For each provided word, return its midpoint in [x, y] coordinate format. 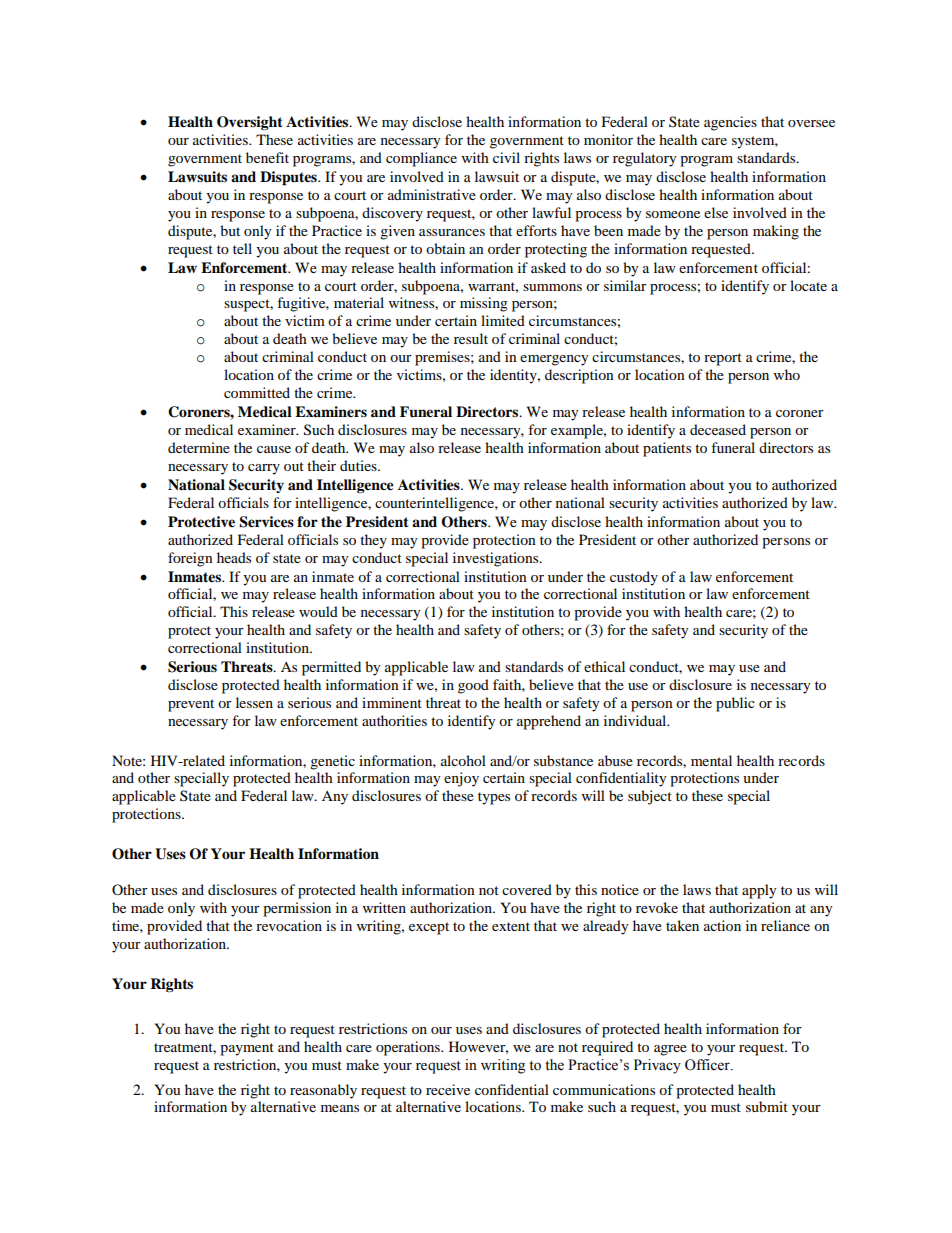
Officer [708, 1065]
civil [506, 157]
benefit [267, 157]
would [318, 611]
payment [247, 1049]
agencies [730, 123]
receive [448, 1089]
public [735, 704]
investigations [497, 559]
